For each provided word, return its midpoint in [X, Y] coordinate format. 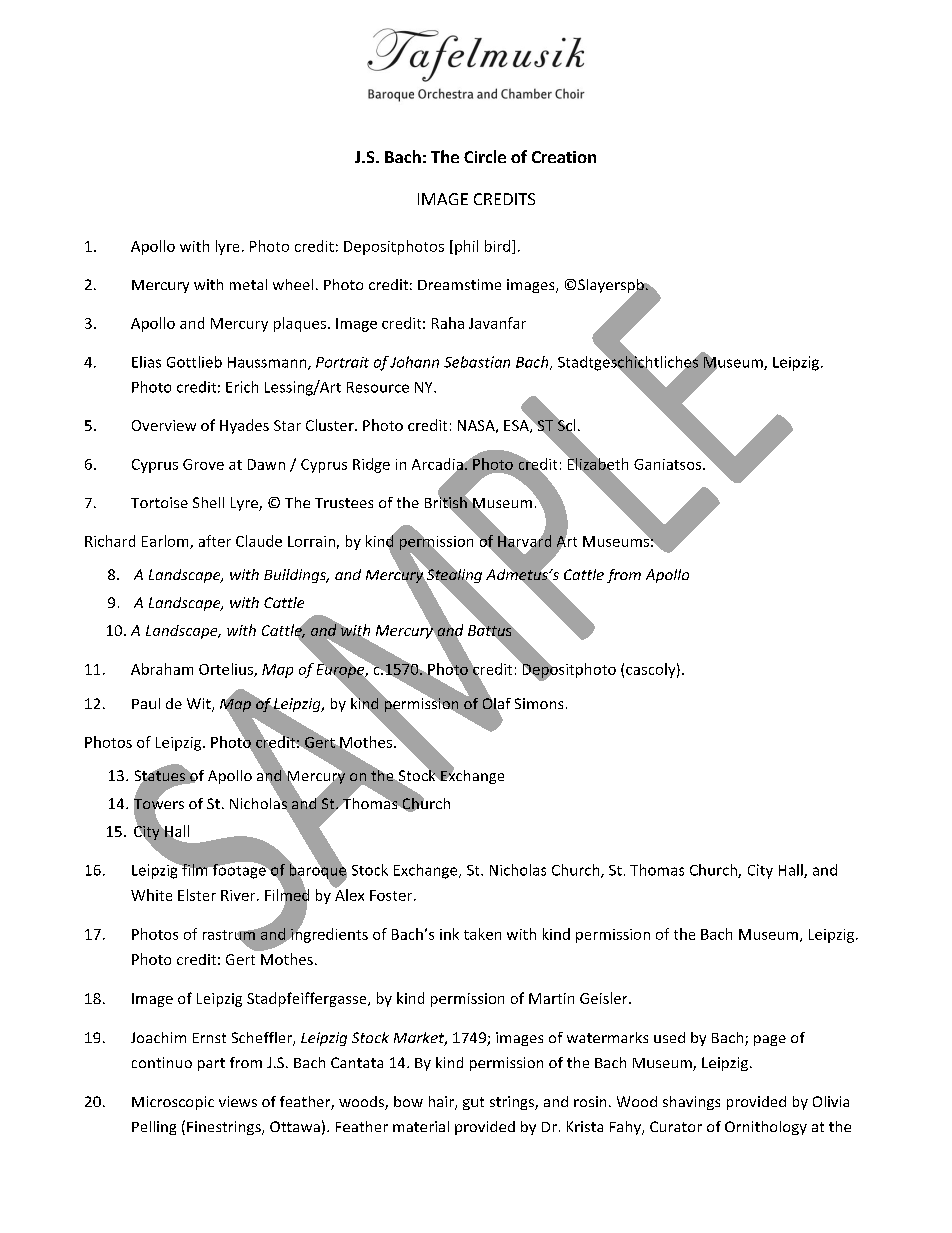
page [770, 1040]
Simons [539, 703]
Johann [414, 362]
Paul [146, 703]
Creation [564, 157]
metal [248, 284]
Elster [197, 895]
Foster [392, 895]
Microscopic [173, 1103]
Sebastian [477, 362]
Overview [164, 425]
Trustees [344, 503]
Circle [485, 156]
